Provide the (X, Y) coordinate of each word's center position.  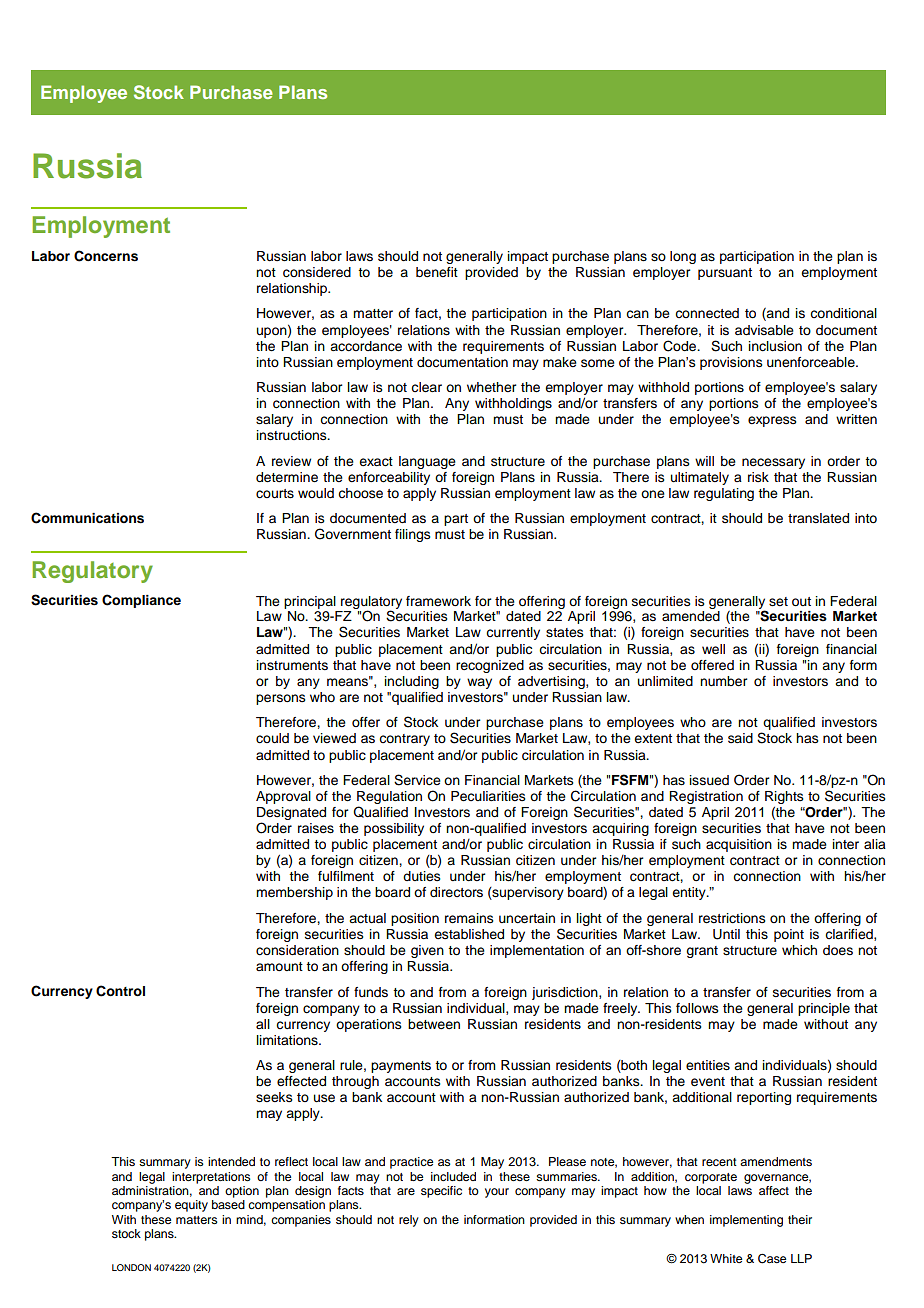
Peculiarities (488, 796)
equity (191, 1206)
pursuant (725, 274)
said (740, 738)
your (497, 1193)
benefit (437, 272)
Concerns (106, 256)
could (272, 738)
